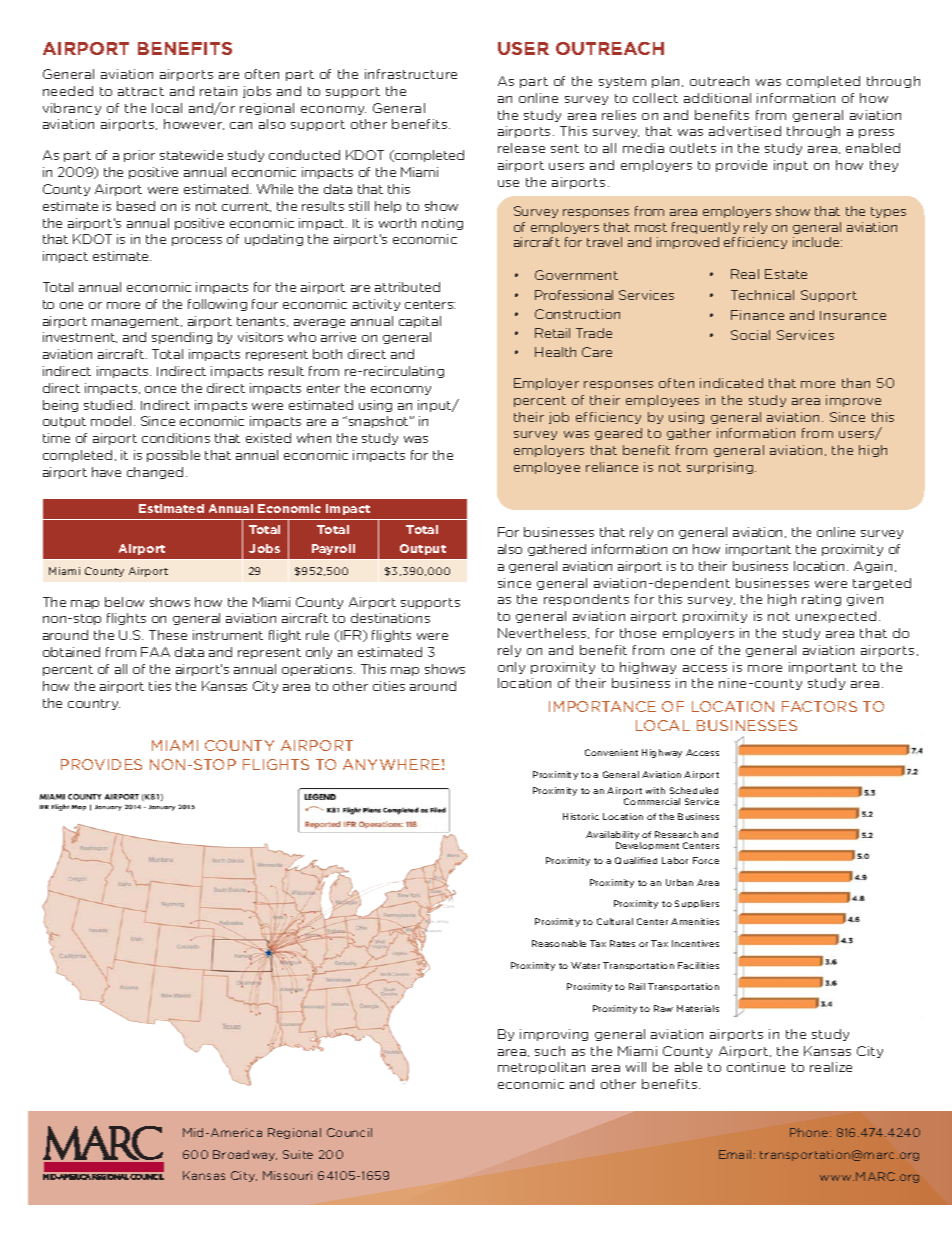 The image size is (952, 1233). Describe the element at coordinates (287, 1175) in the screenshot. I see `Missouri` at that location.
